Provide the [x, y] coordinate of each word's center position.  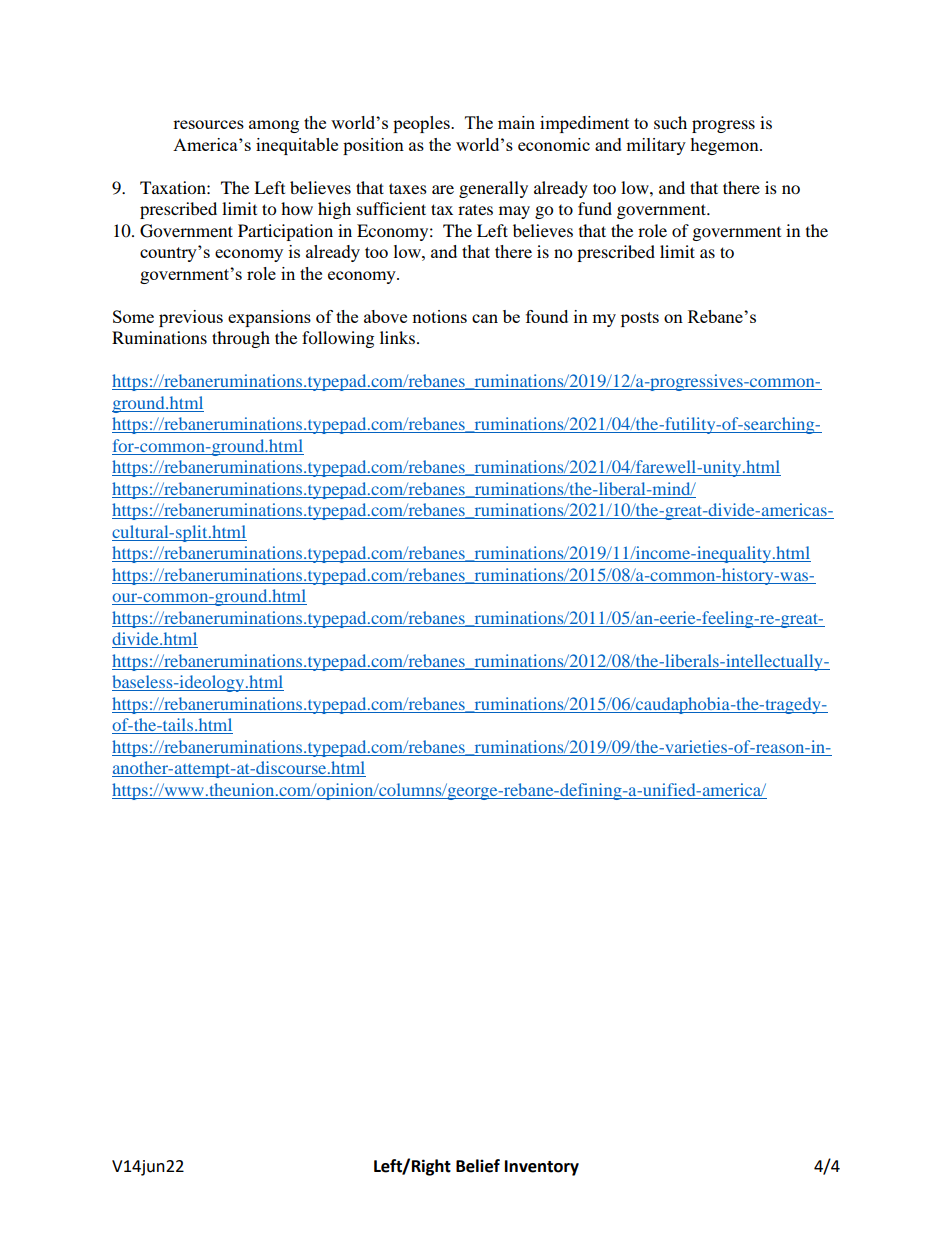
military [656, 146]
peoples [422, 124]
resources [208, 124]
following [338, 339]
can [485, 318]
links [397, 337]
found [547, 316]
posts [640, 319]
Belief [478, 1166]
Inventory [542, 1168]
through [241, 339]
